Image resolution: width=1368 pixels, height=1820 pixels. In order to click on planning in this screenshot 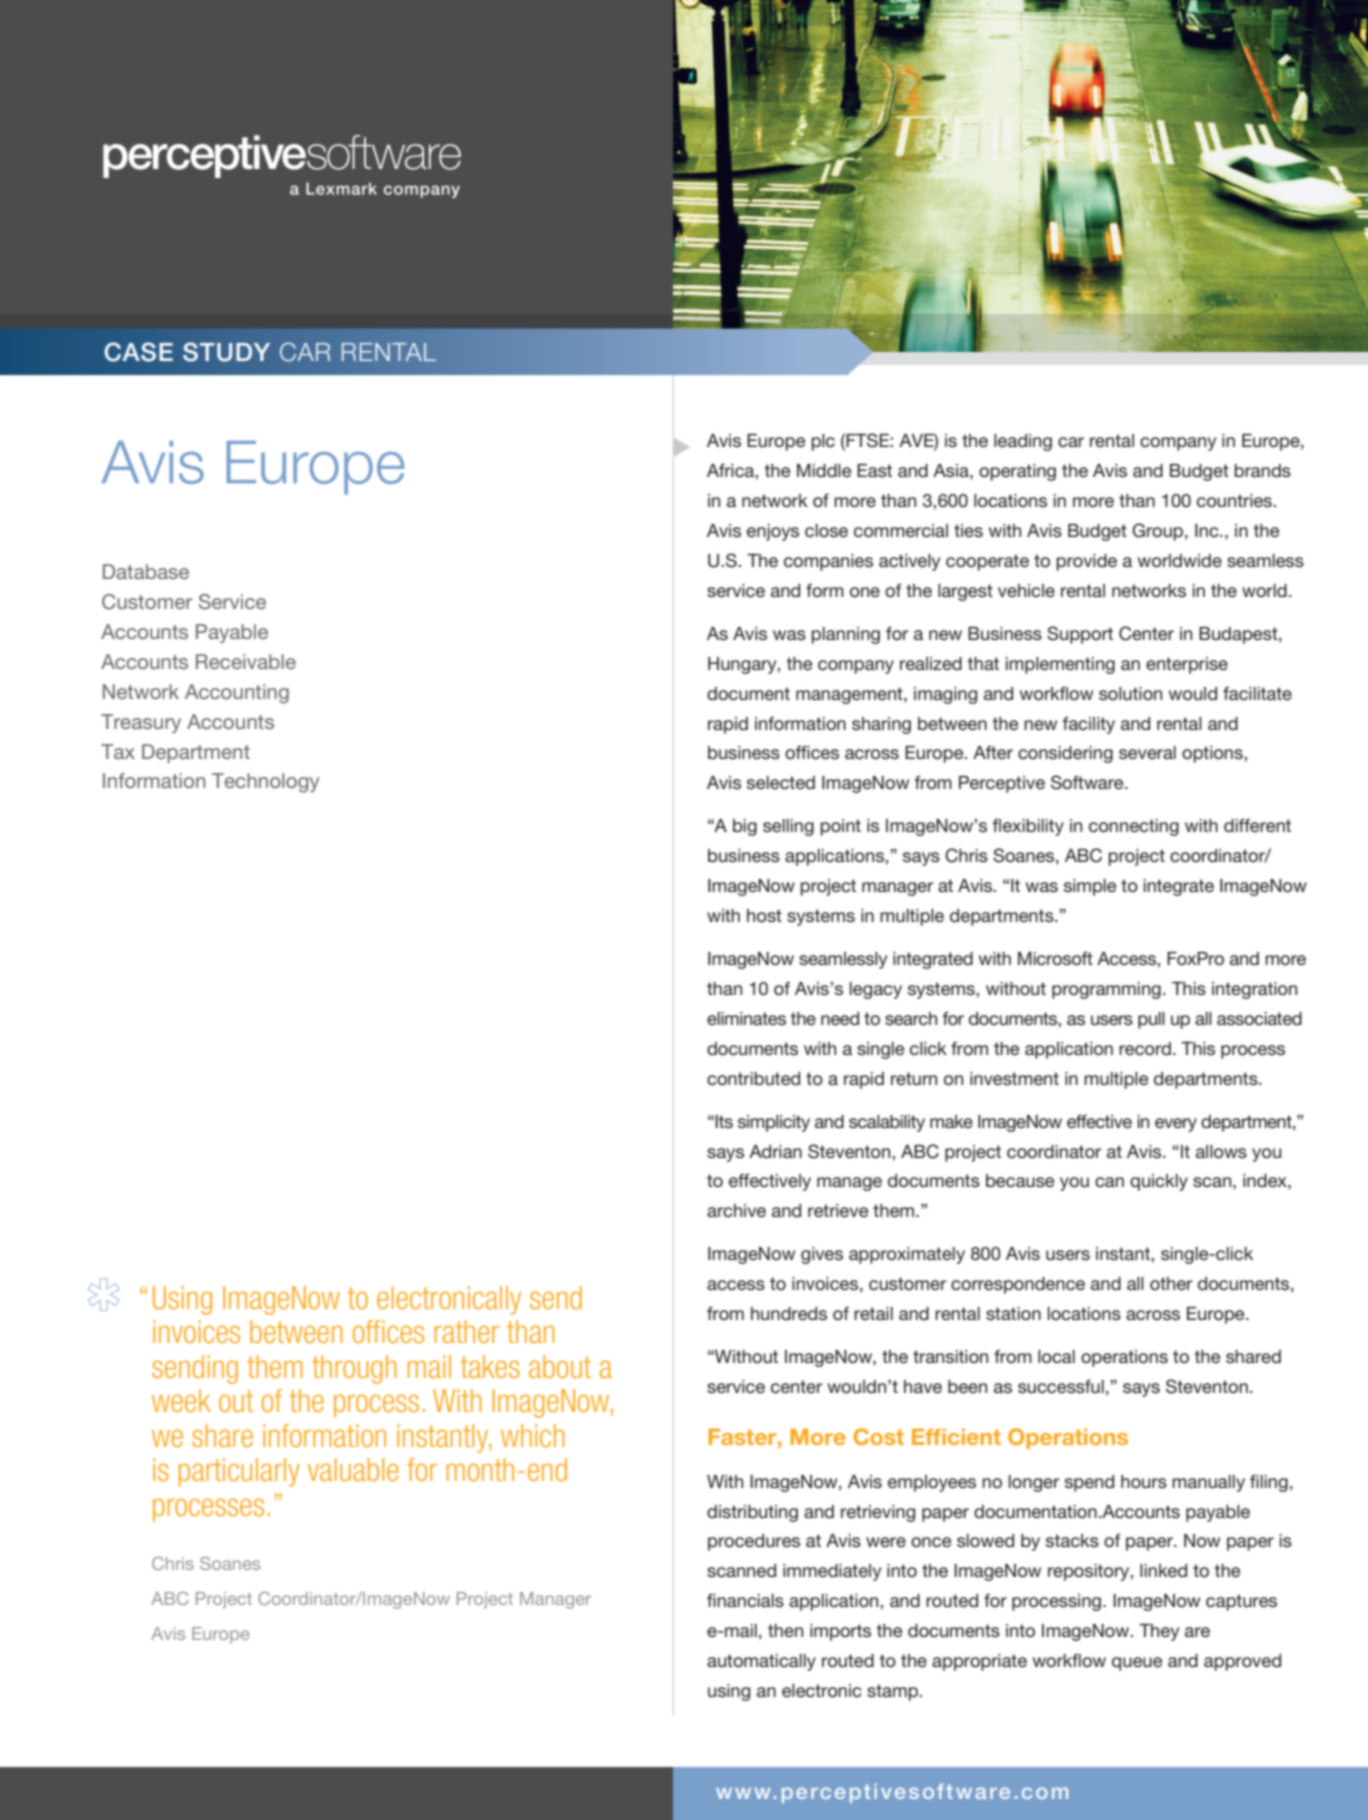, I will do `click(845, 635)`.
